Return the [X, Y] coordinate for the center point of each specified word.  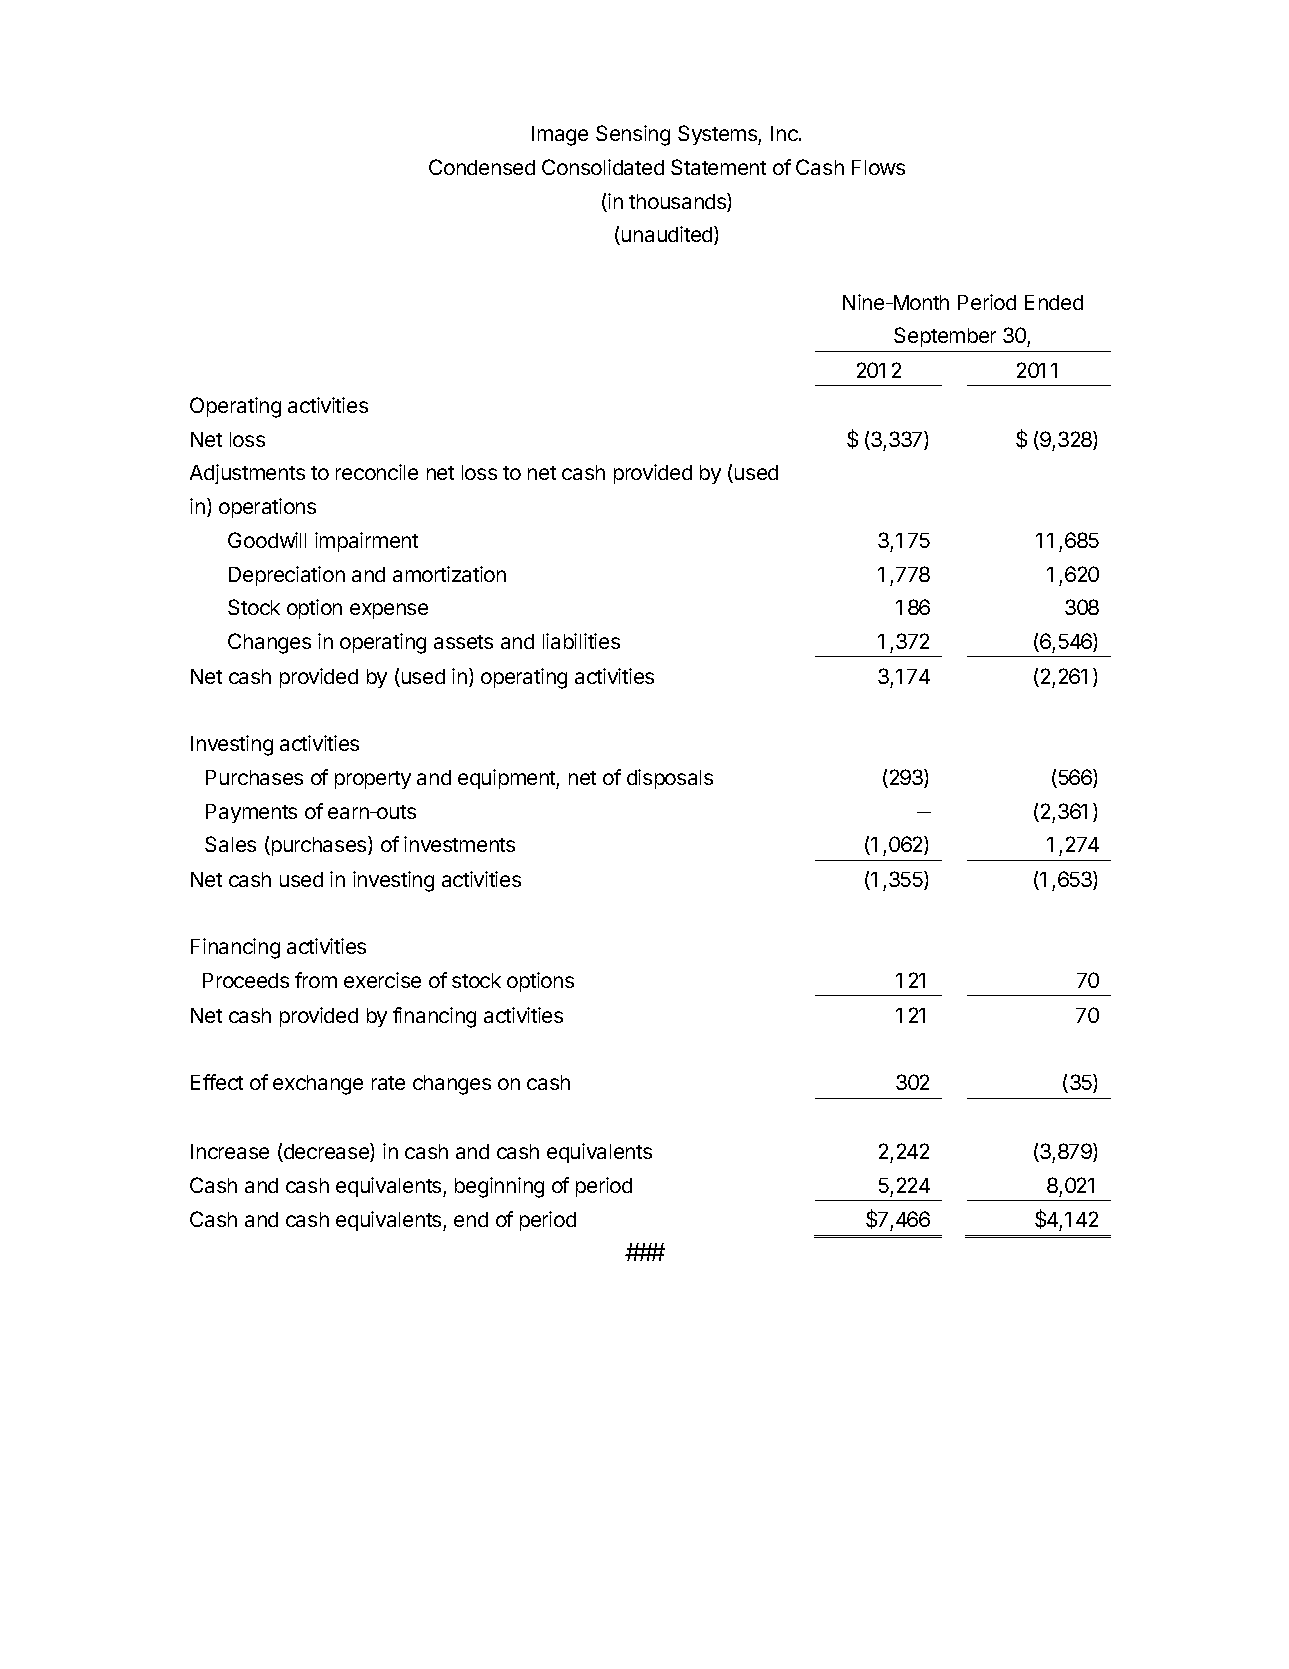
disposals [670, 779]
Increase [230, 1151]
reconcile [377, 472]
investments [459, 844]
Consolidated [603, 167]
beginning [499, 1187]
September [945, 337]
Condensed [482, 167]
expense [389, 611]
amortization [449, 574]
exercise [382, 980]
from [316, 980]
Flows [878, 167]
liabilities [581, 641]
